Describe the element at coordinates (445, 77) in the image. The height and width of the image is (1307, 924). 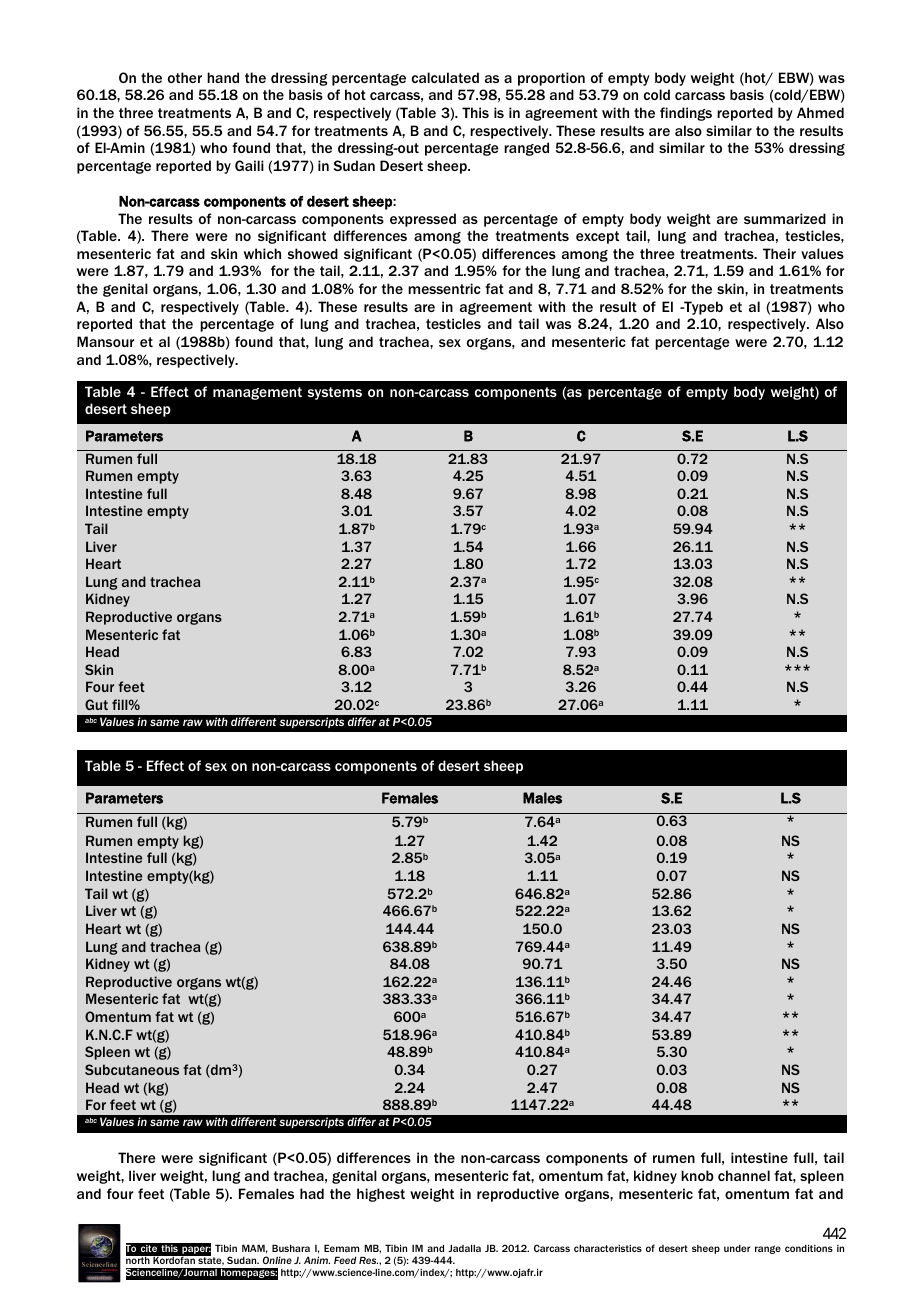
I see `calculated` at that location.
